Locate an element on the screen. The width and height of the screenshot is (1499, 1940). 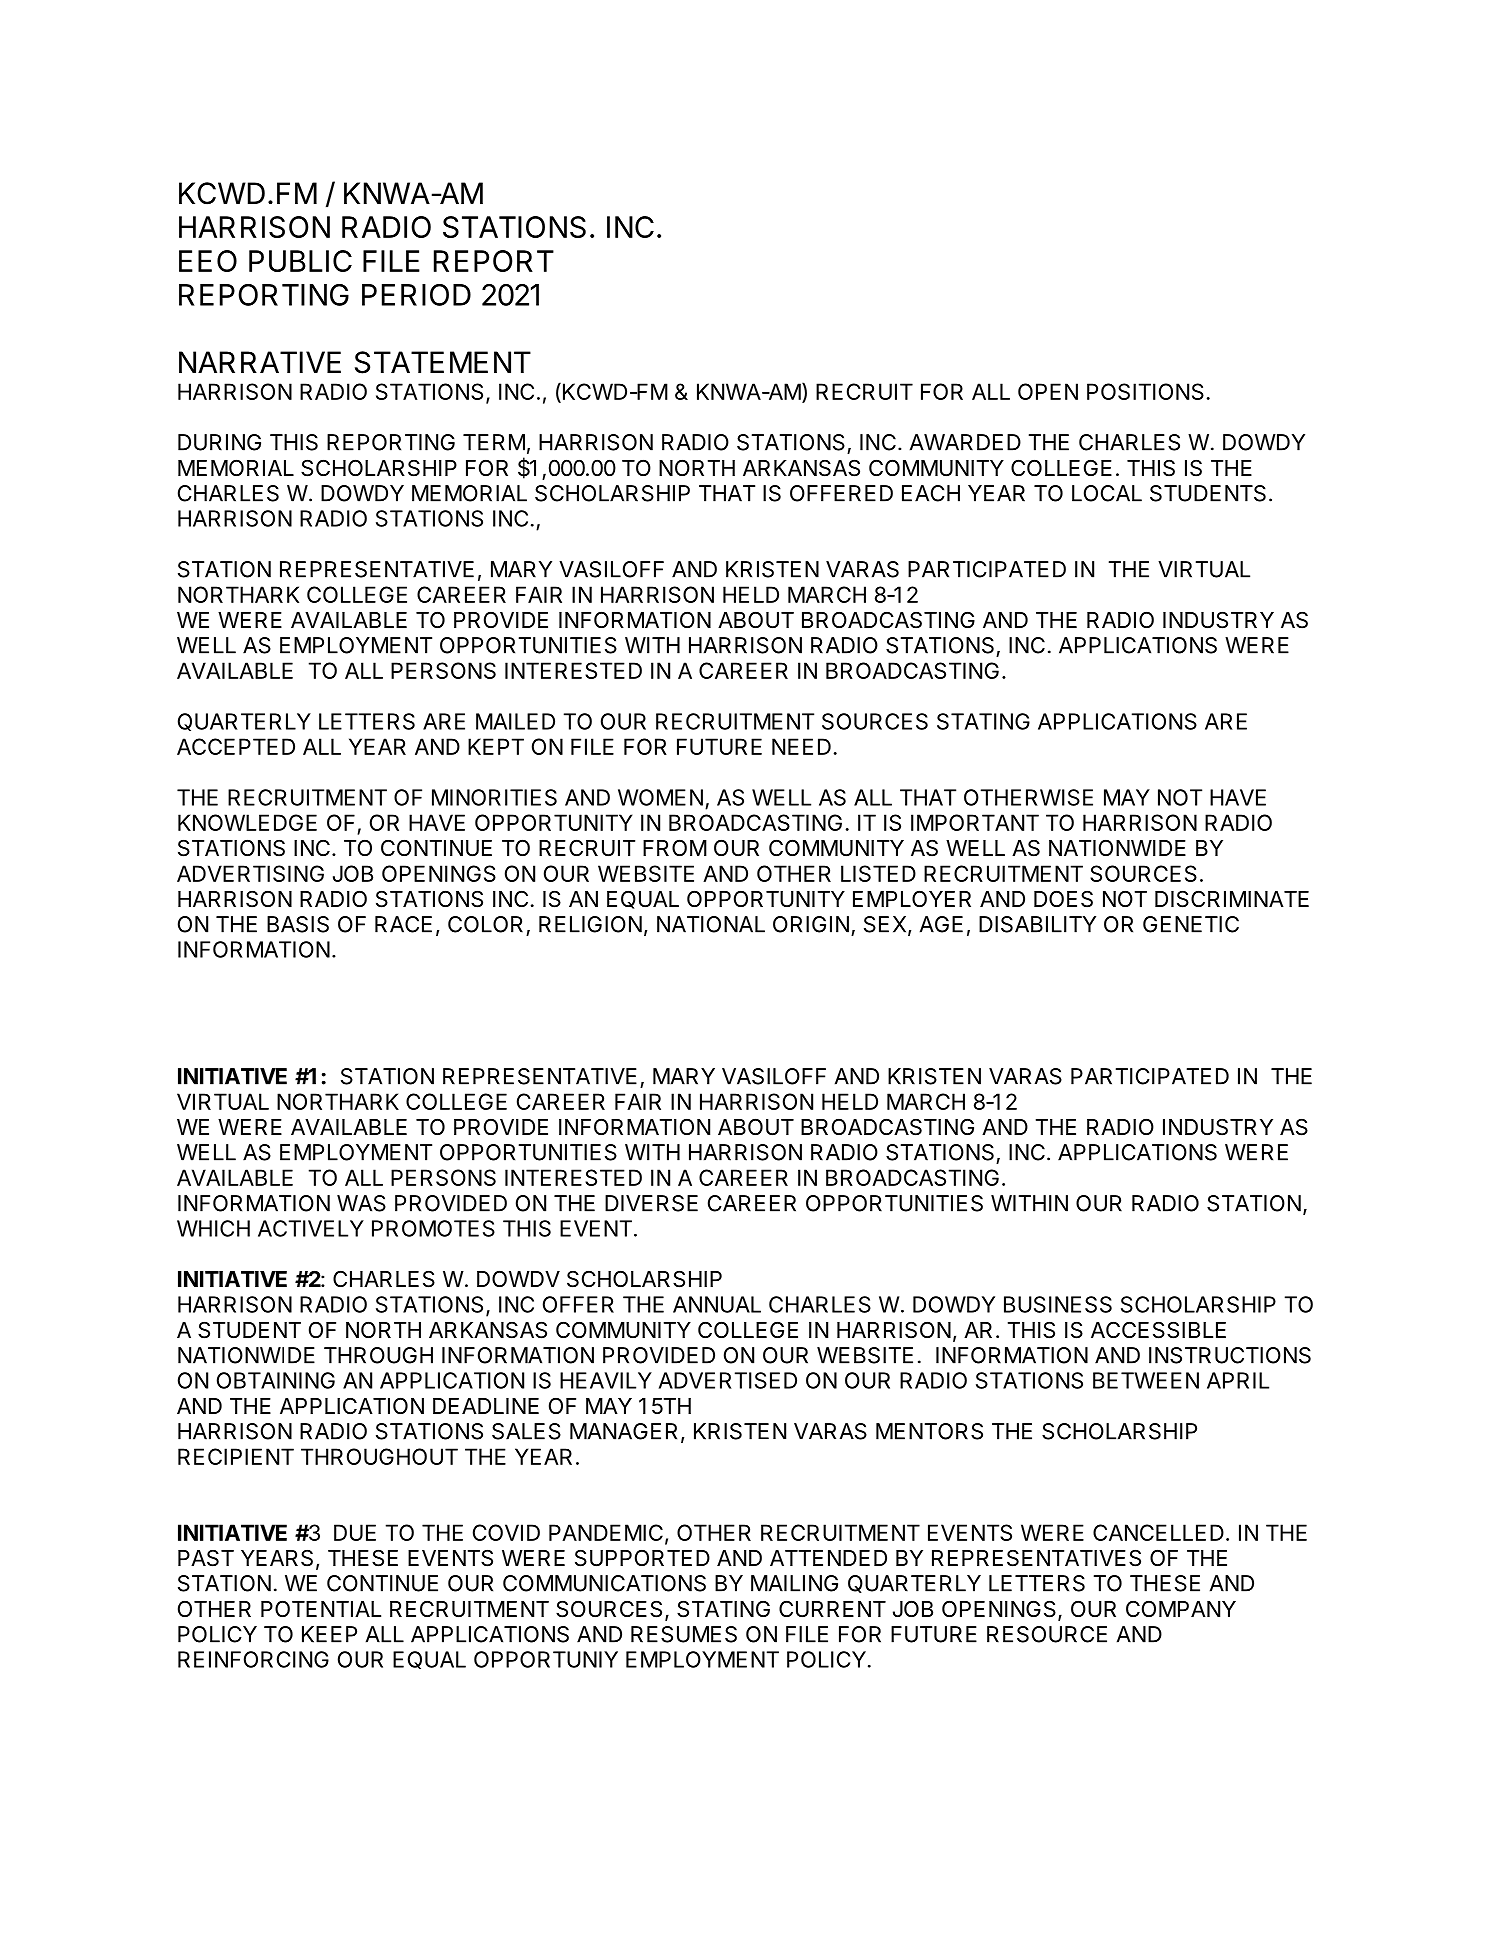
BASIS is located at coordinates (298, 924).
